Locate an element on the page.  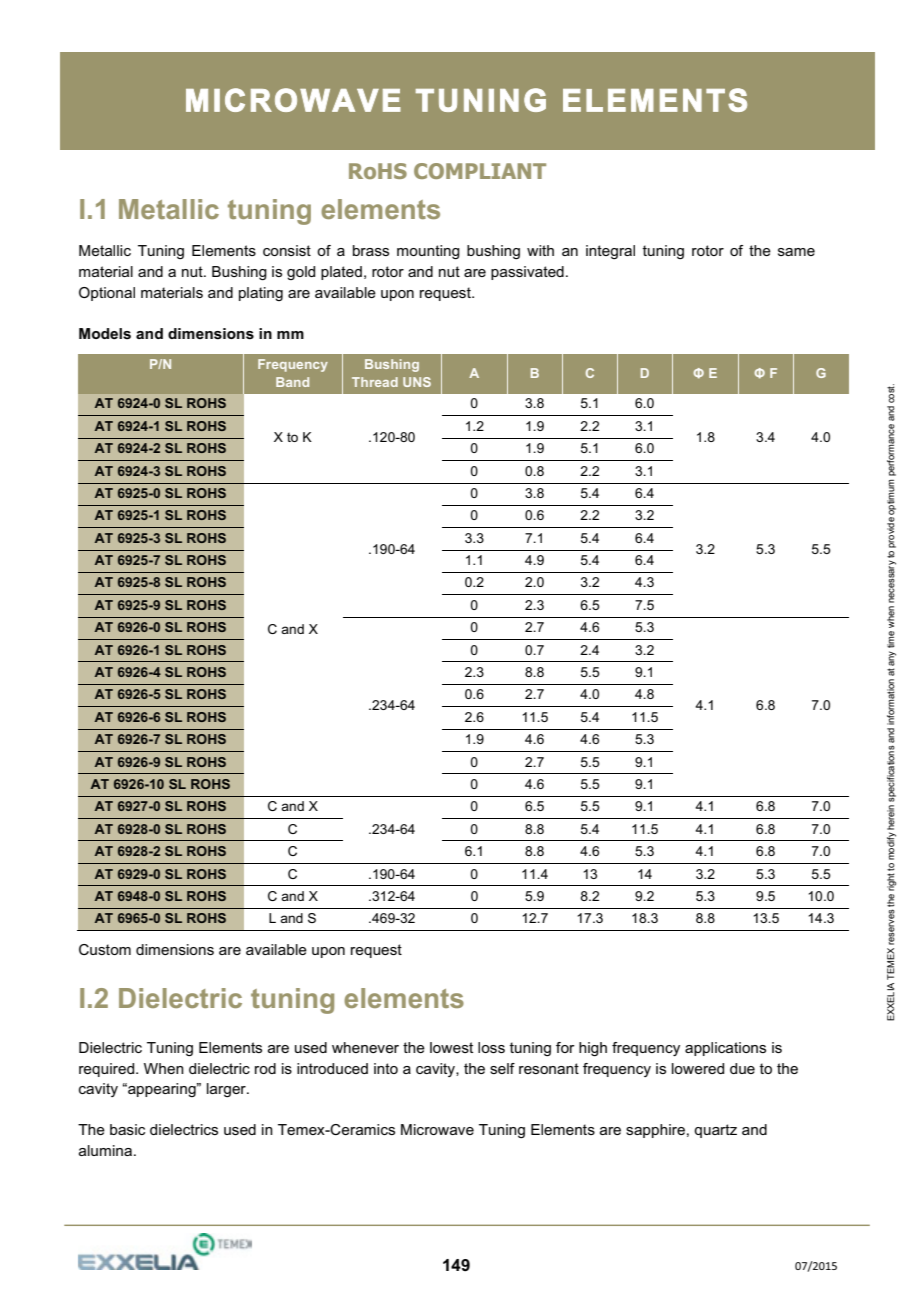
larger is located at coordinates (227, 1090).
